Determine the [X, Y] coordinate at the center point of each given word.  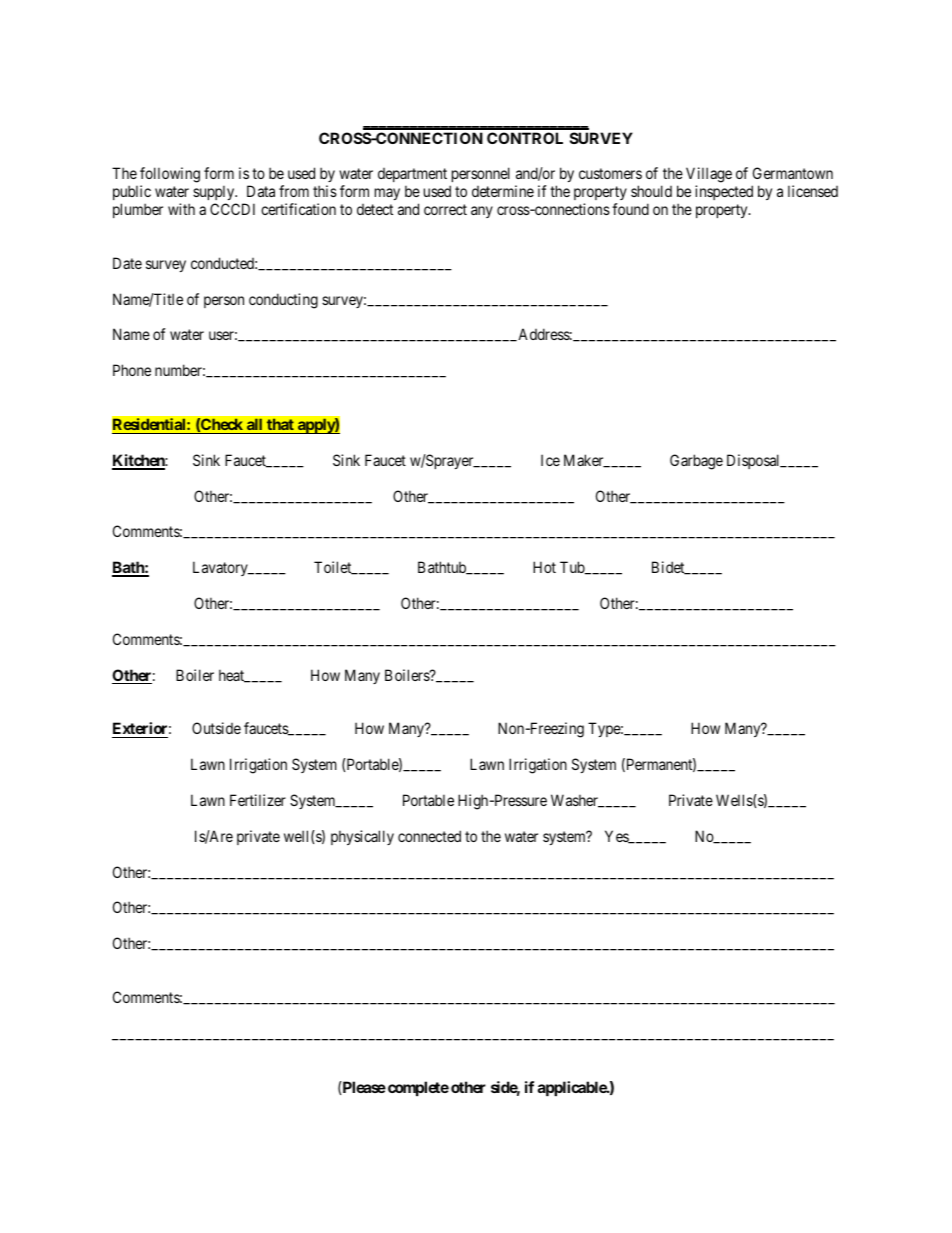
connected [429, 836]
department [412, 177]
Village [709, 176]
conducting [283, 301]
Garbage [696, 462]
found [630, 209]
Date [127, 263]
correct [445, 209]
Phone [132, 370]
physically [362, 837]
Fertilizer [258, 800]
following [170, 176]
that [280, 426]
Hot [544, 567]
